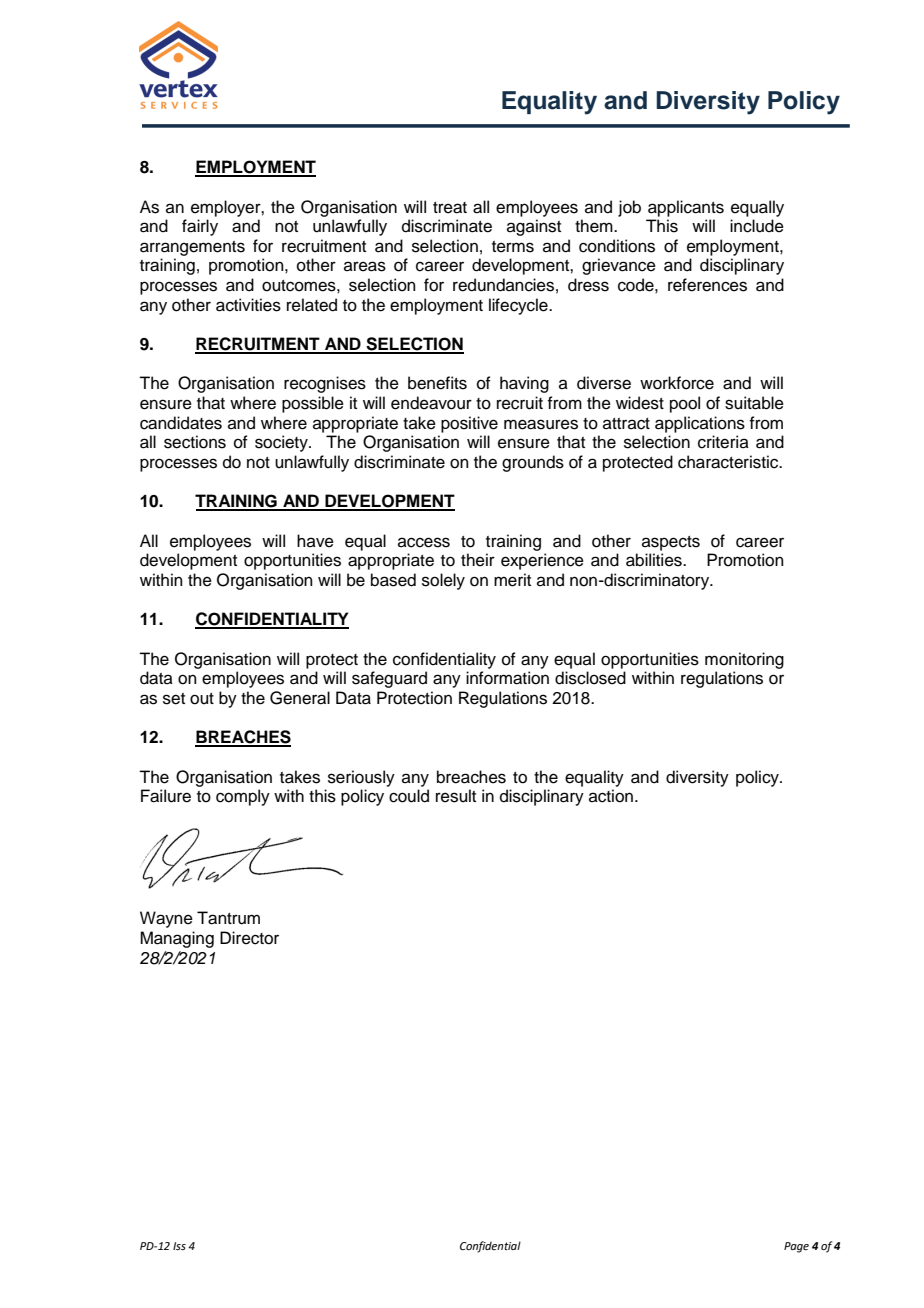 The height and width of the screenshot is (1308, 924). I want to click on fairly, so click(200, 227).
